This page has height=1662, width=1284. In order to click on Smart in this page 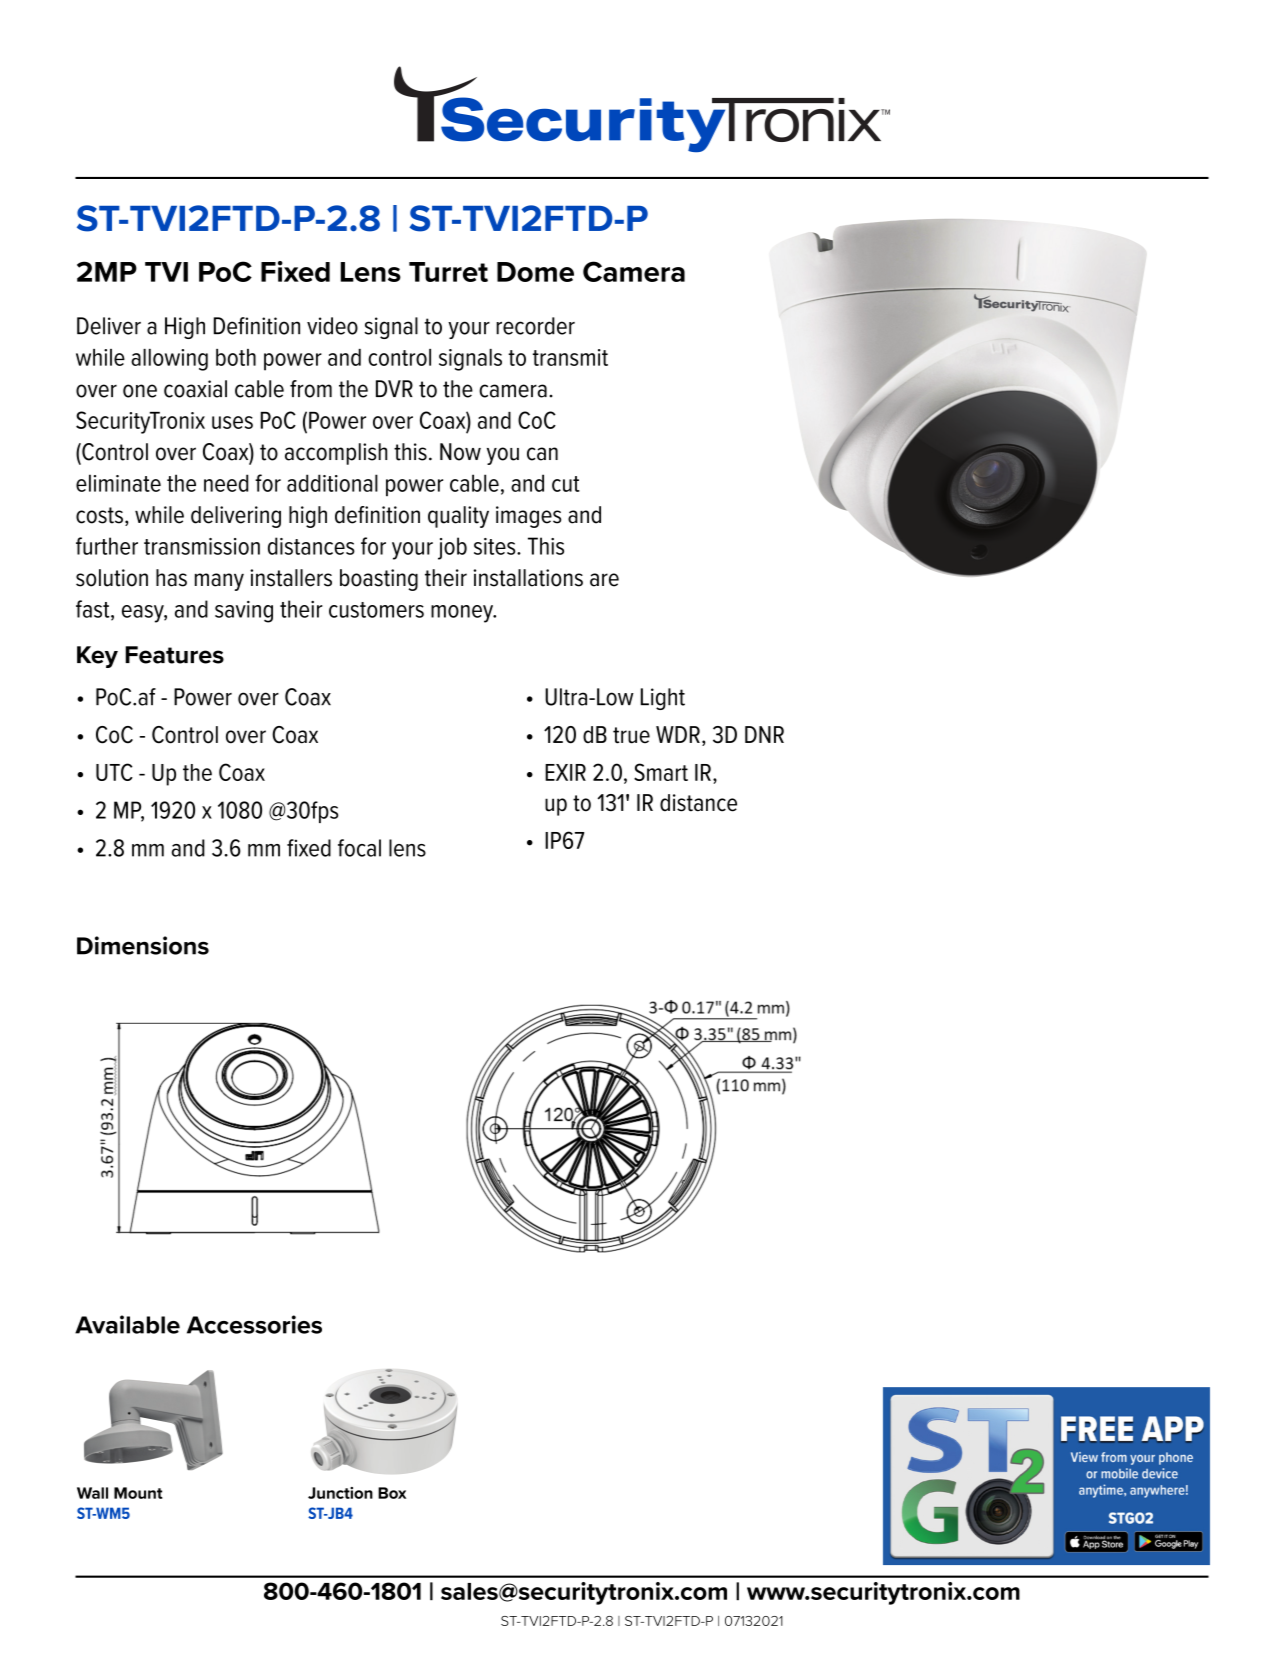, I will do `click(661, 772)`.
